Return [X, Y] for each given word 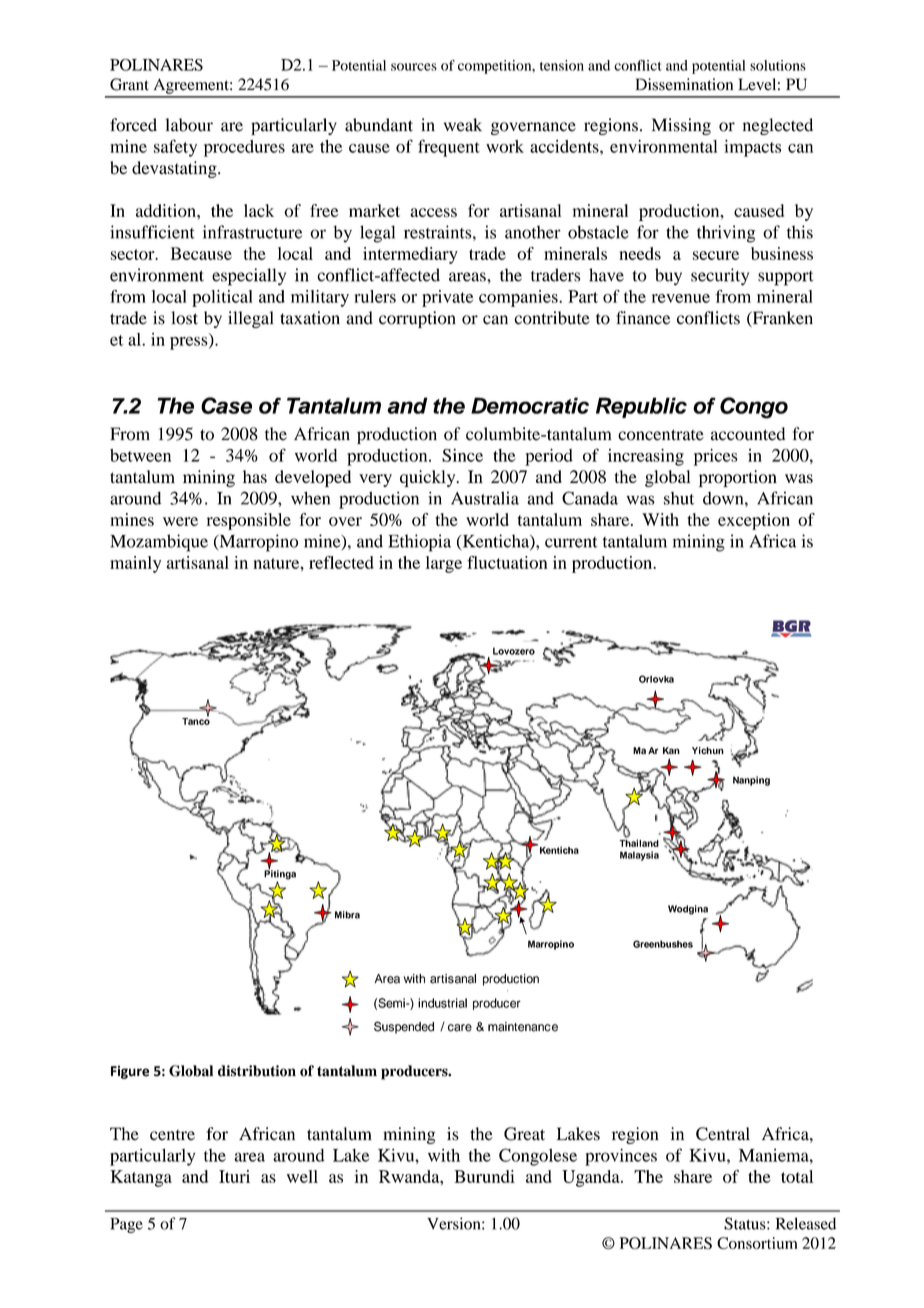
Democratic [530, 405]
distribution [257, 1071]
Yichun [708, 750]
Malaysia [639, 856]
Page [126, 1225]
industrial [442, 1003]
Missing [681, 126]
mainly [135, 564]
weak [463, 125]
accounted [748, 434]
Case [226, 405]
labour [189, 125]
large [444, 564]
